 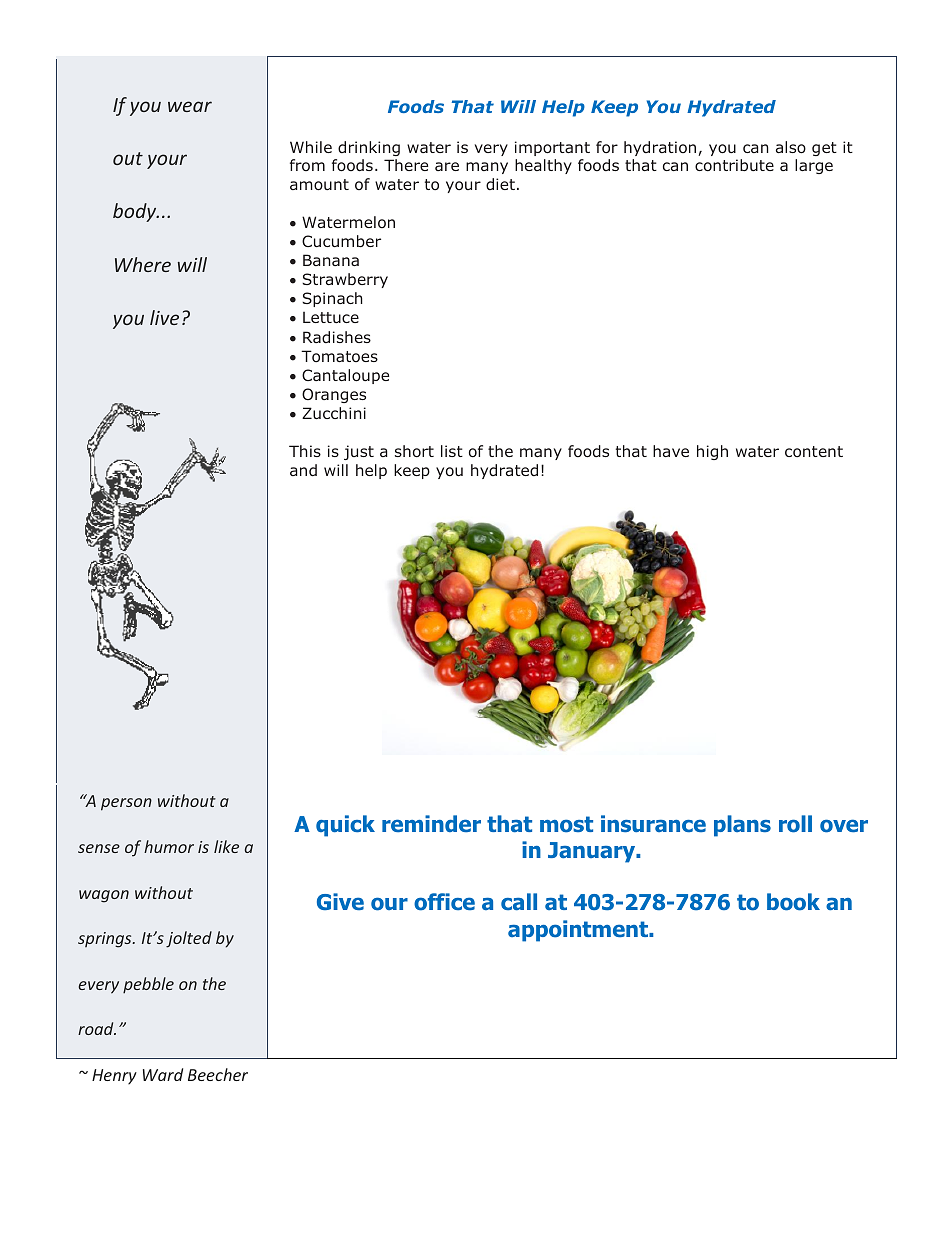 I want to click on Ward, so click(x=163, y=1074).
